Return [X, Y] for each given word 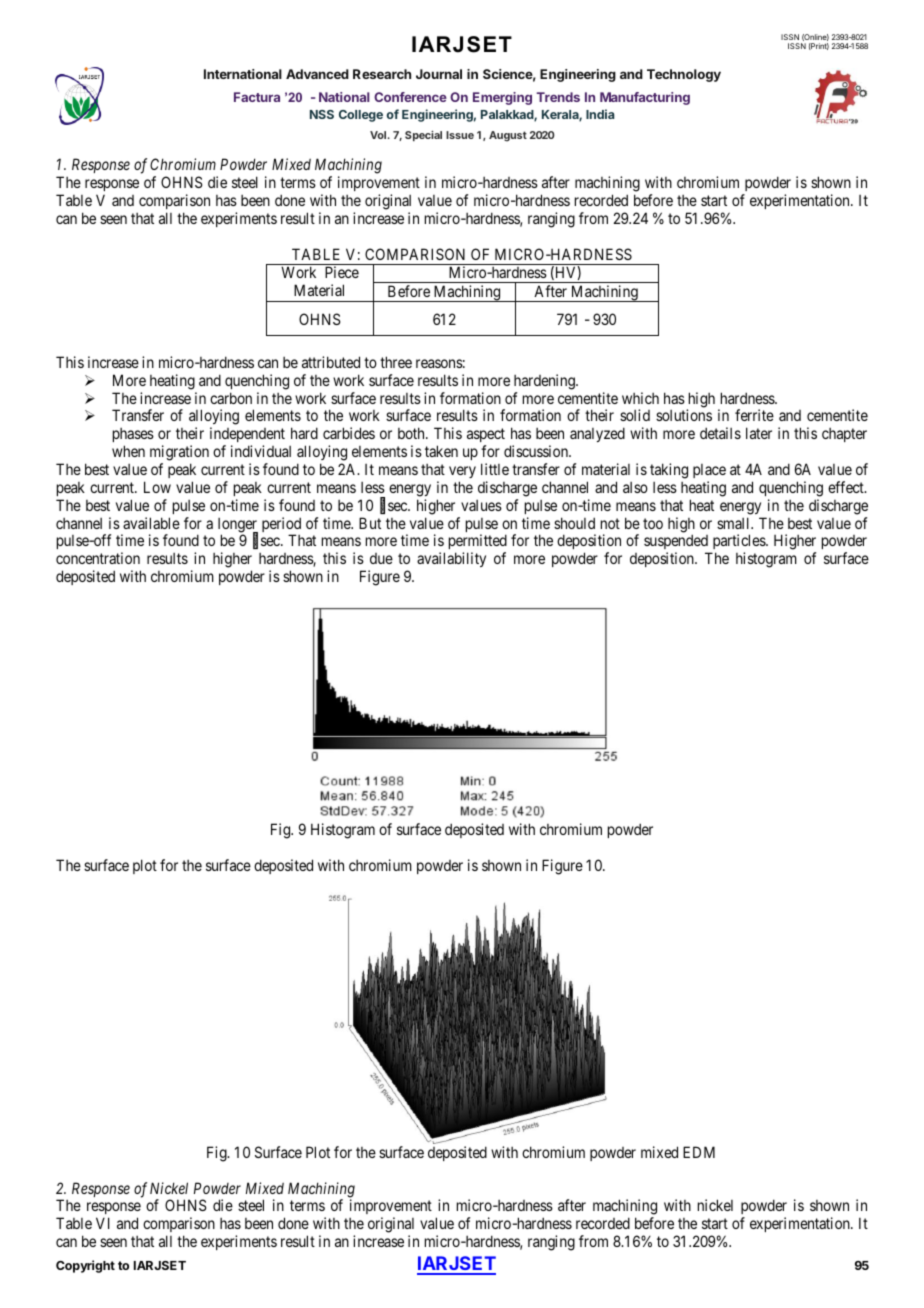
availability [451, 559]
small [734, 523]
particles [738, 543]
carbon [231, 398]
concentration [98, 558]
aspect [486, 437]
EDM [699, 1152]
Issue [460, 135]
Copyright [85, 1266]
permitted [478, 543]
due [381, 558]
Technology [684, 75]
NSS [322, 114]
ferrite [754, 415]
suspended [677, 543]
